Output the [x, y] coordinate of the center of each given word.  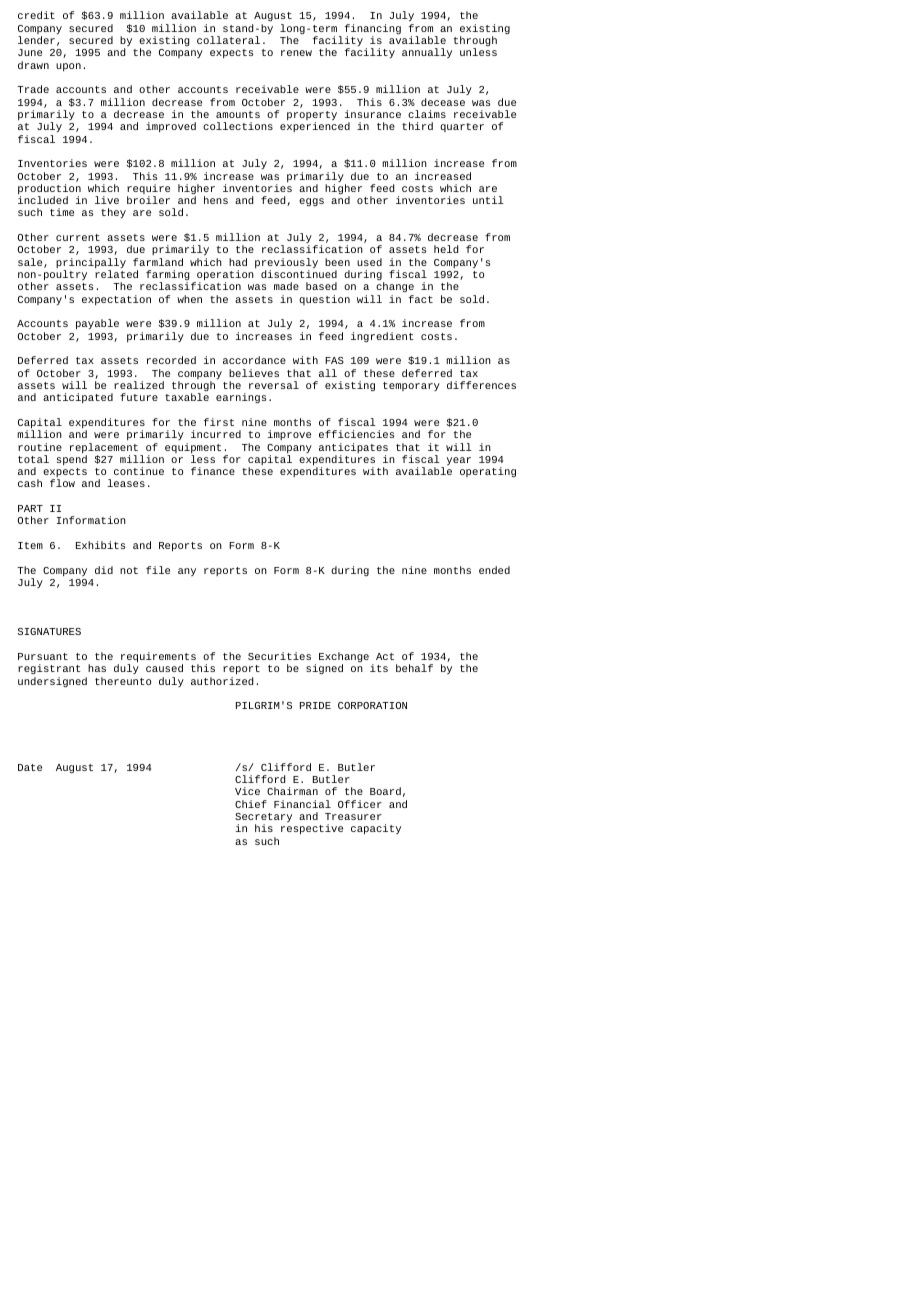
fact [421, 299]
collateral [228, 40]
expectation [116, 300]
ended [494, 570]
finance [213, 471]
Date [30, 767]
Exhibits [101, 545]
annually [427, 53]
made [286, 286]
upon [68, 67]
